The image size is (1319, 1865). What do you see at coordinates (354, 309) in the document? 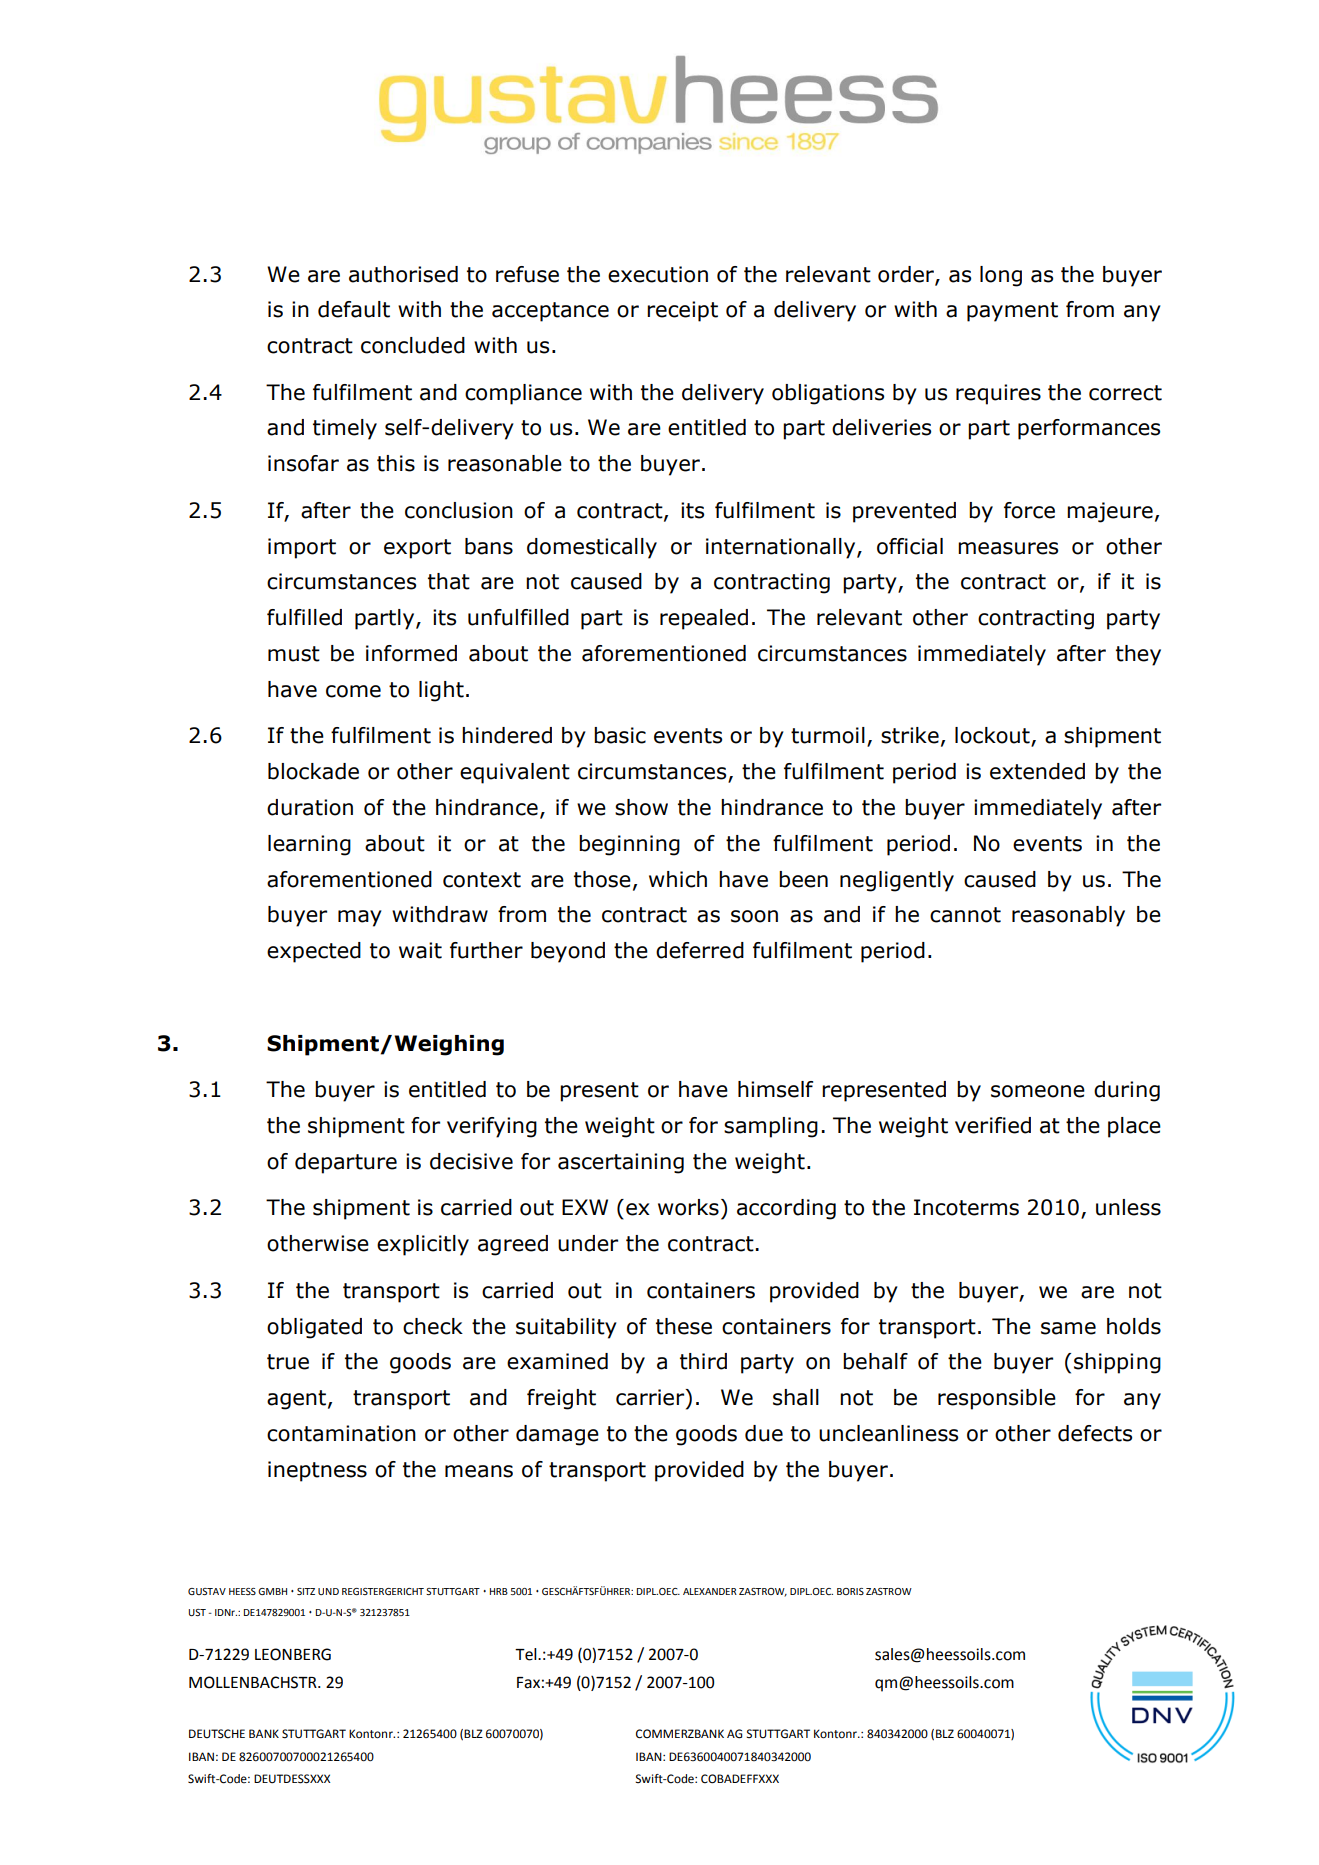
I see `default` at bounding box center [354, 309].
